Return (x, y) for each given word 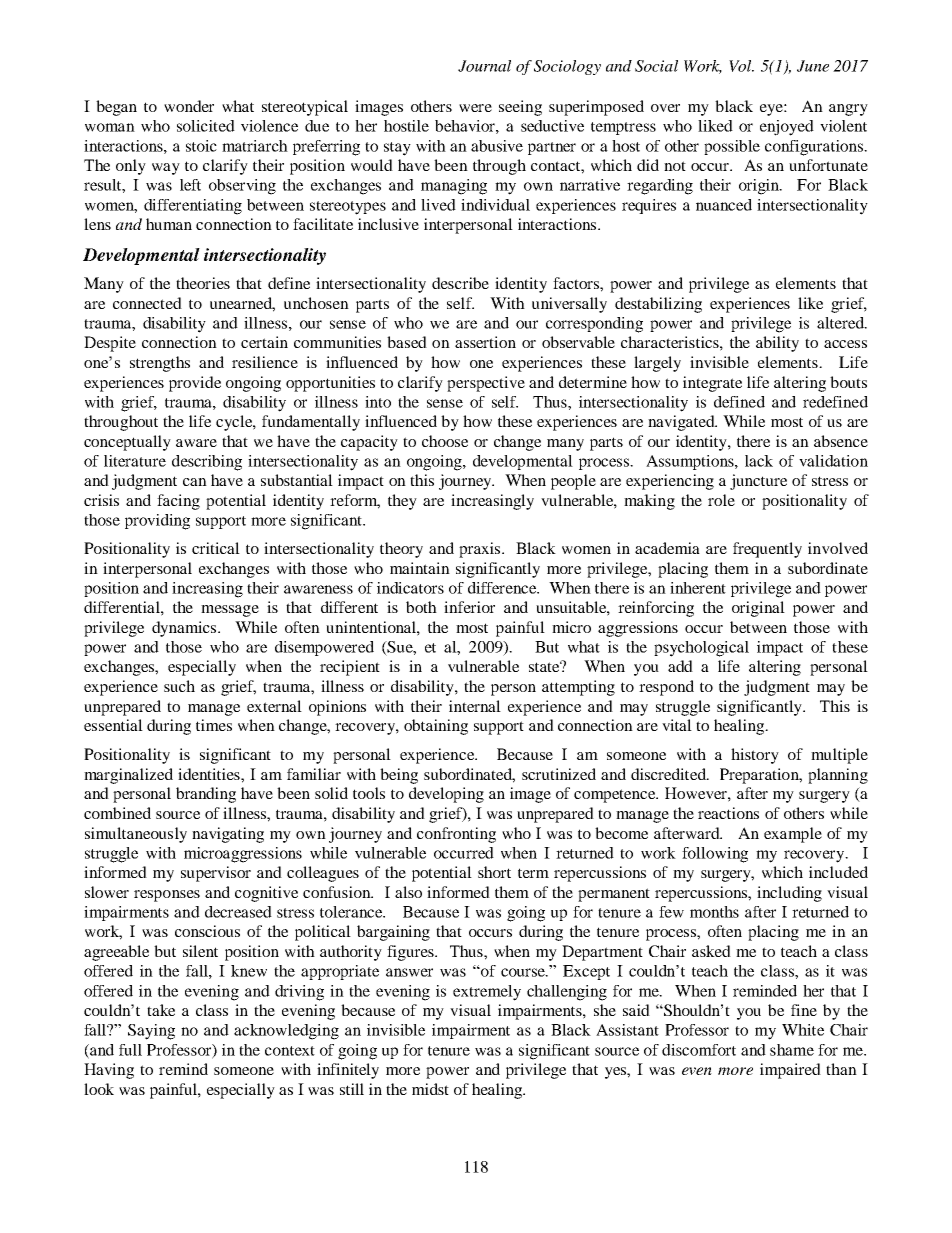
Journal (484, 66)
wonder (189, 106)
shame (792, 1050)
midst (430, 1089)
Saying (151, 1032)
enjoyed (787, 128)
